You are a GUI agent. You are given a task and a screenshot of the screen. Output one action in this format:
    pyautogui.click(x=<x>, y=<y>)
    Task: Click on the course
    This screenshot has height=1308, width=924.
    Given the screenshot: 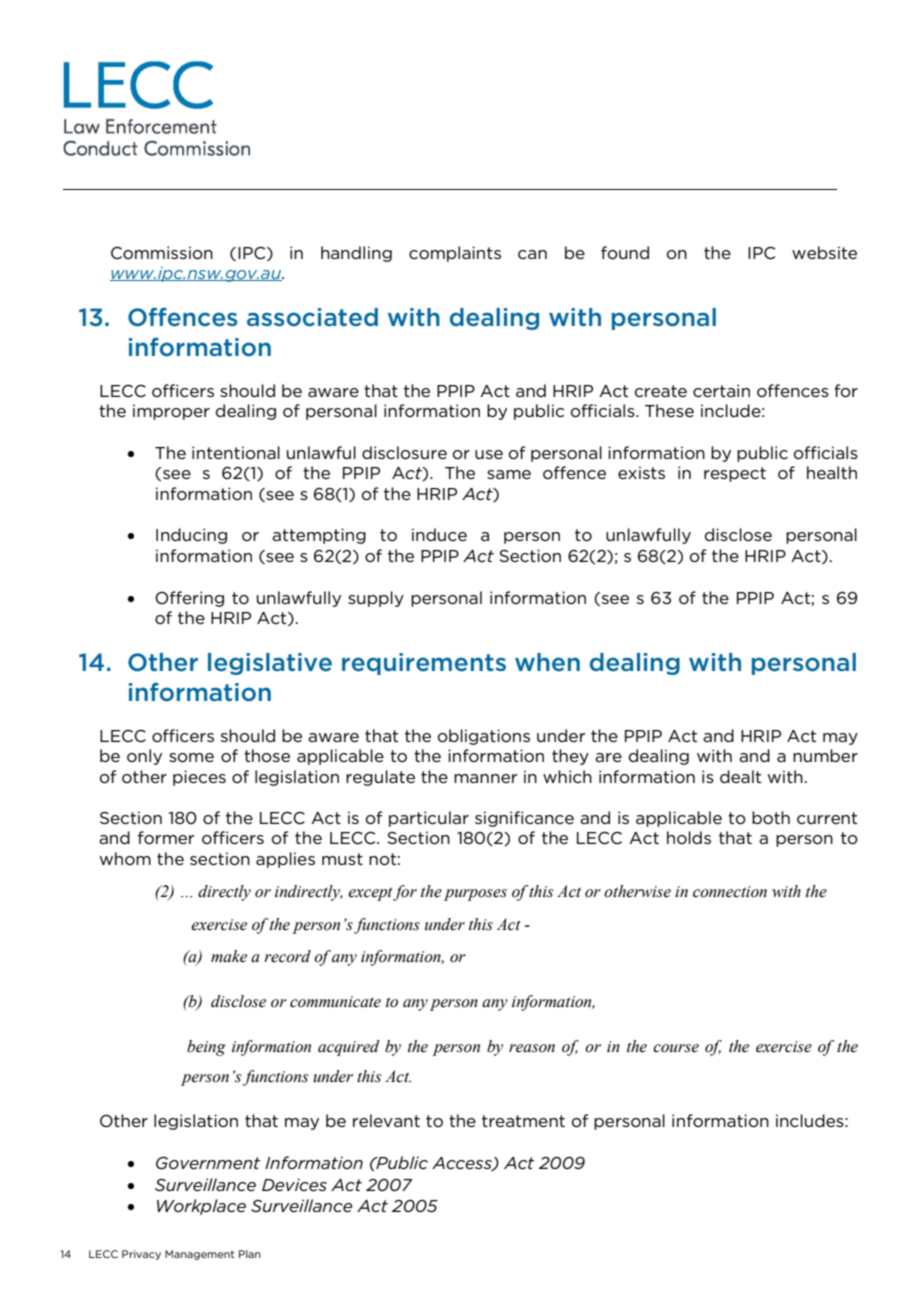 What is the action you would take?
    pyautogui.click(x=676, y=1048)
